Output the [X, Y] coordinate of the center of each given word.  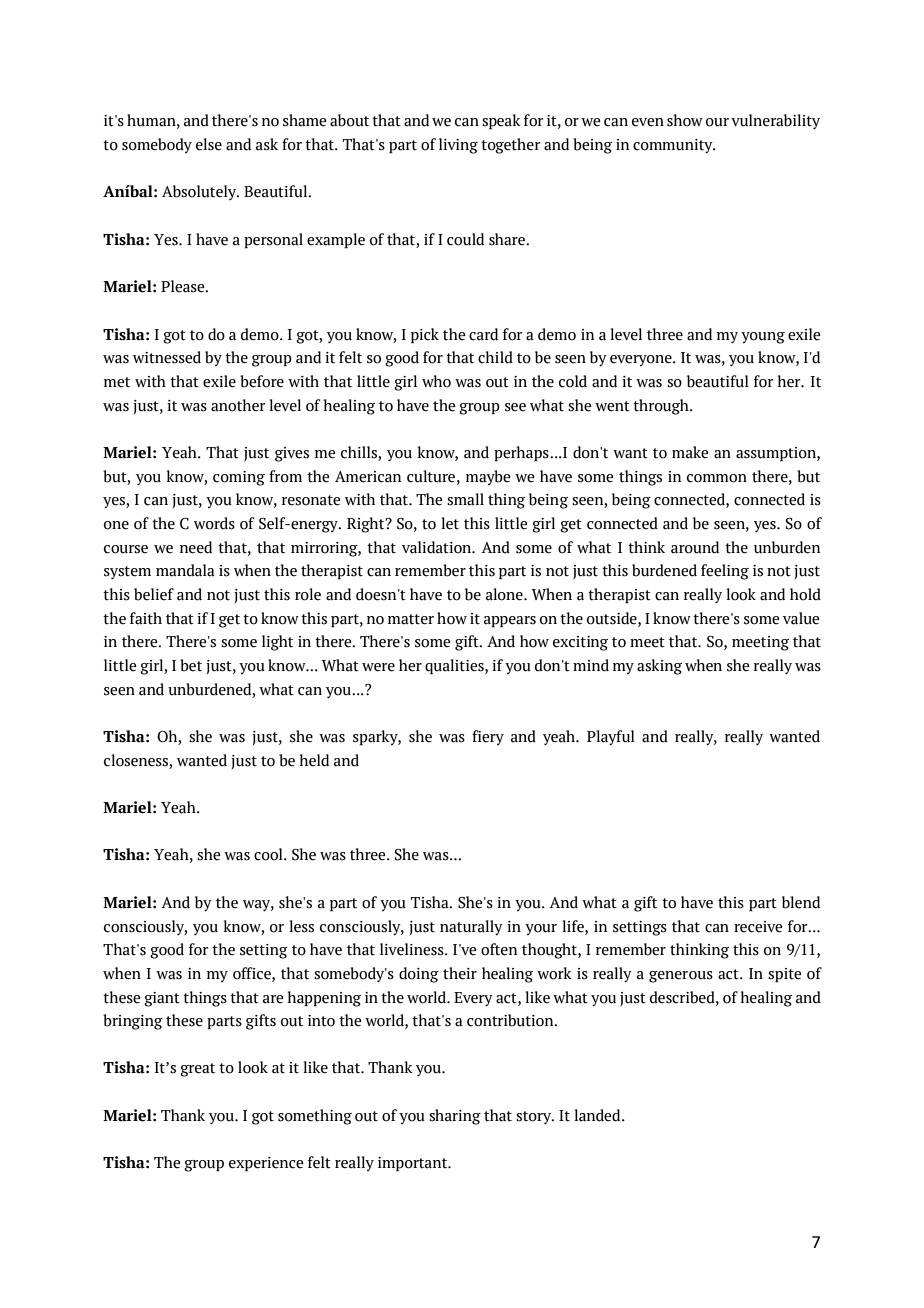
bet [191, 665]
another [238, 405]
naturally [471, 928]
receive [758, 927]
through [662, 407]
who [436, 381]
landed [598, 1115]
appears [510, 621]
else [209, 144]
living [458, 146]
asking [659, 667]
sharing [455, 1117]
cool [269, 854]
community [674, 146]
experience [266, 1164]
